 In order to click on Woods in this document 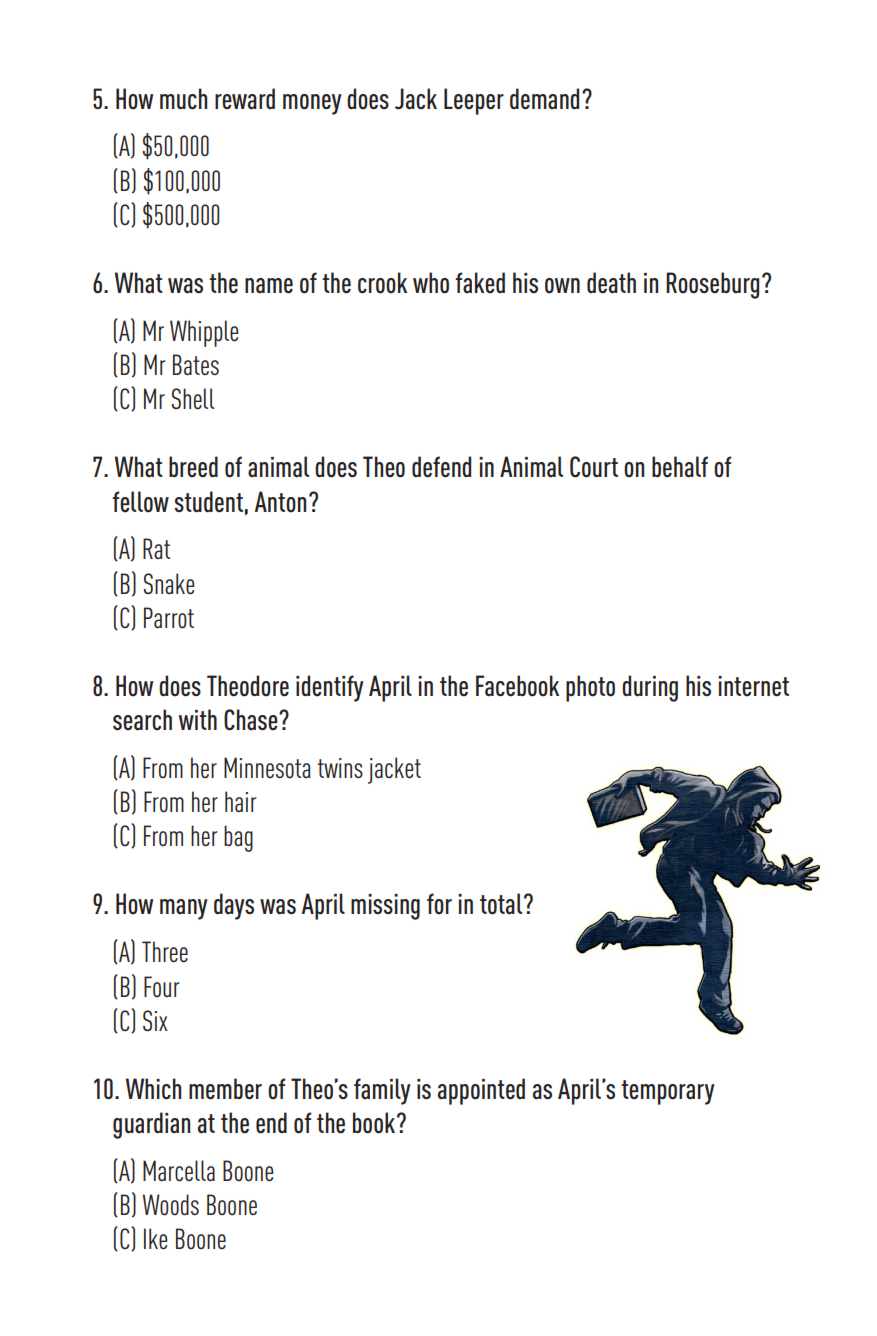, I will do `click(171, 1205)`.
